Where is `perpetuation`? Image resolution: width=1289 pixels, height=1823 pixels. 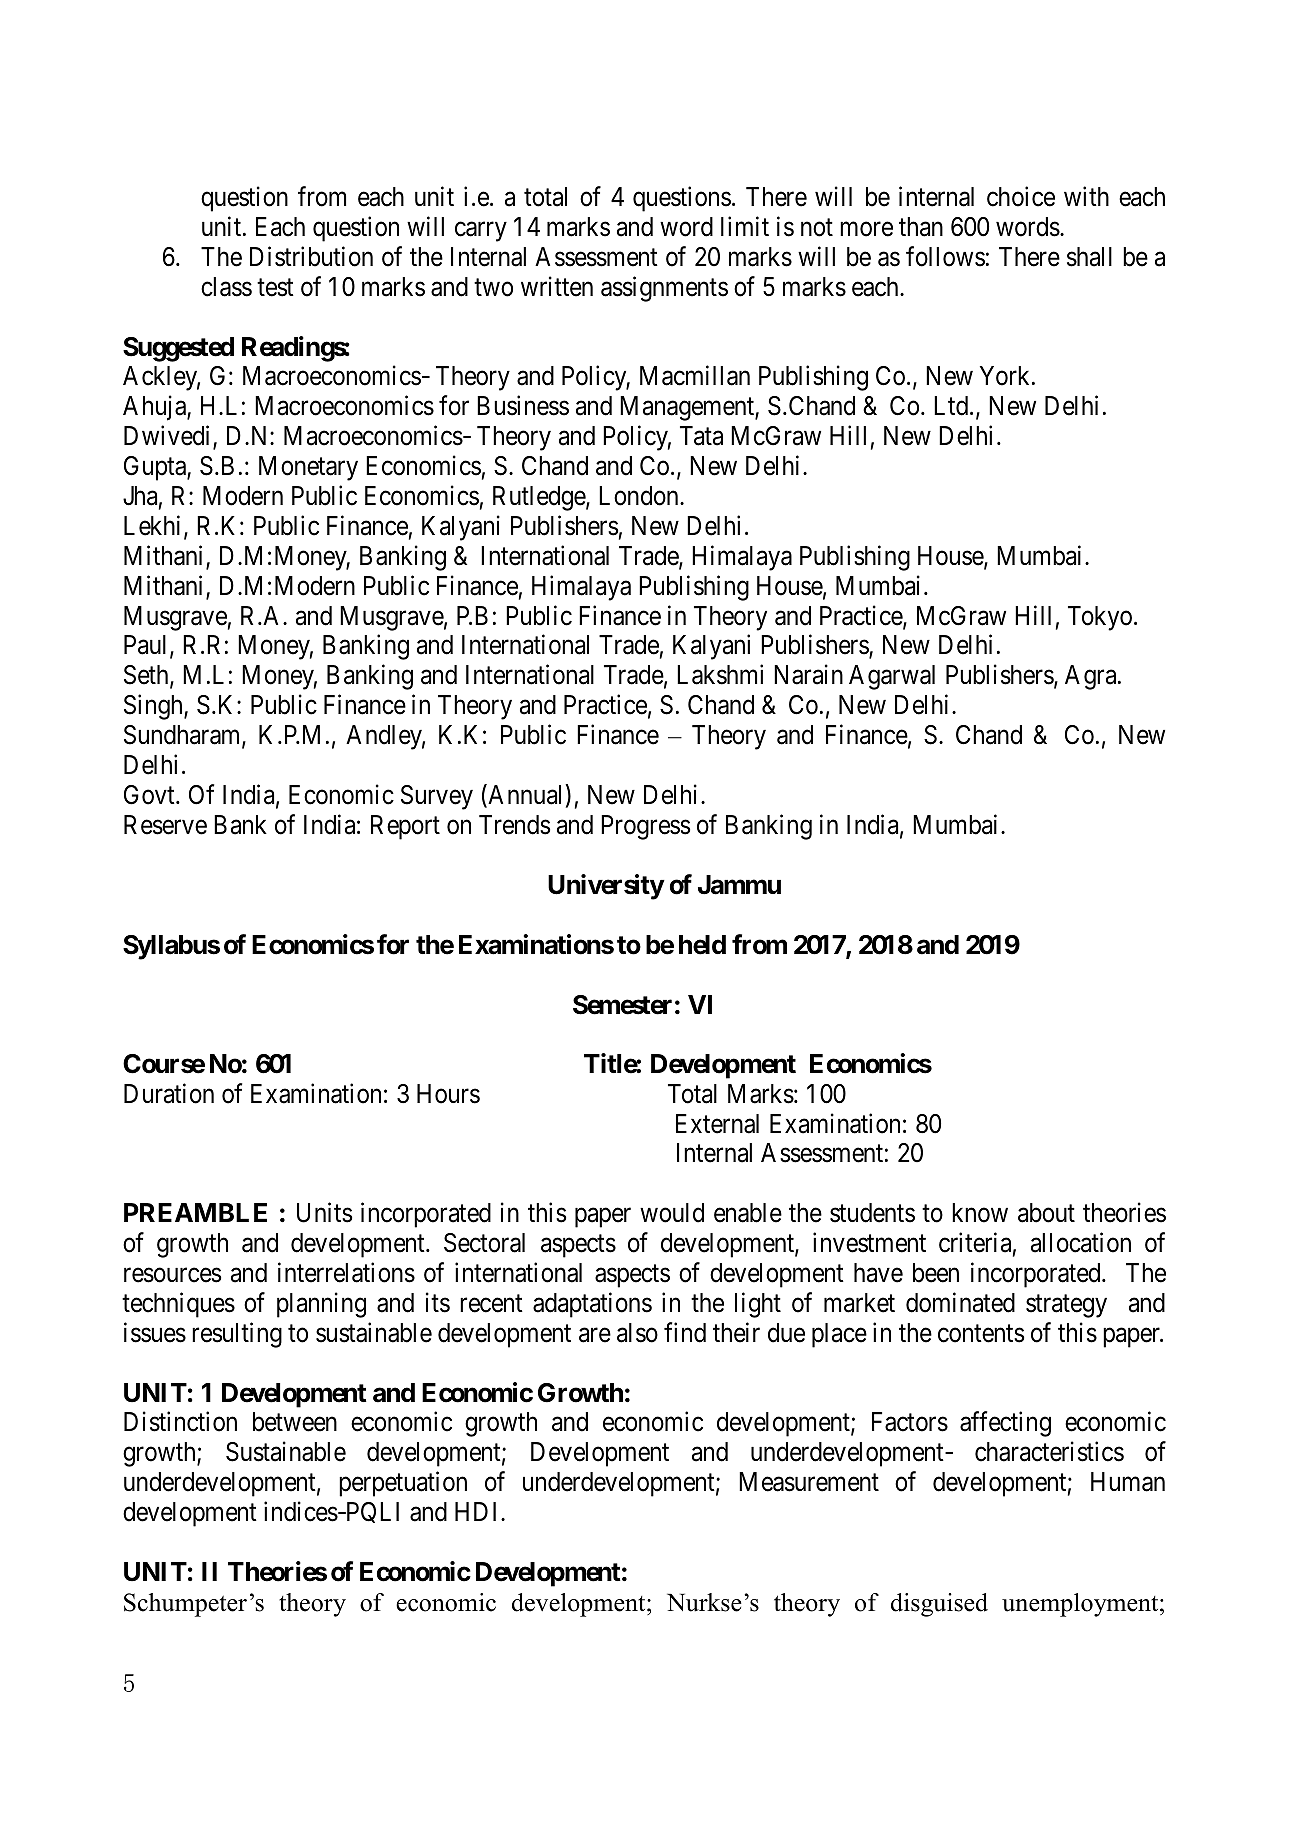
perpetuation is located at coordinates (403, 1484).
